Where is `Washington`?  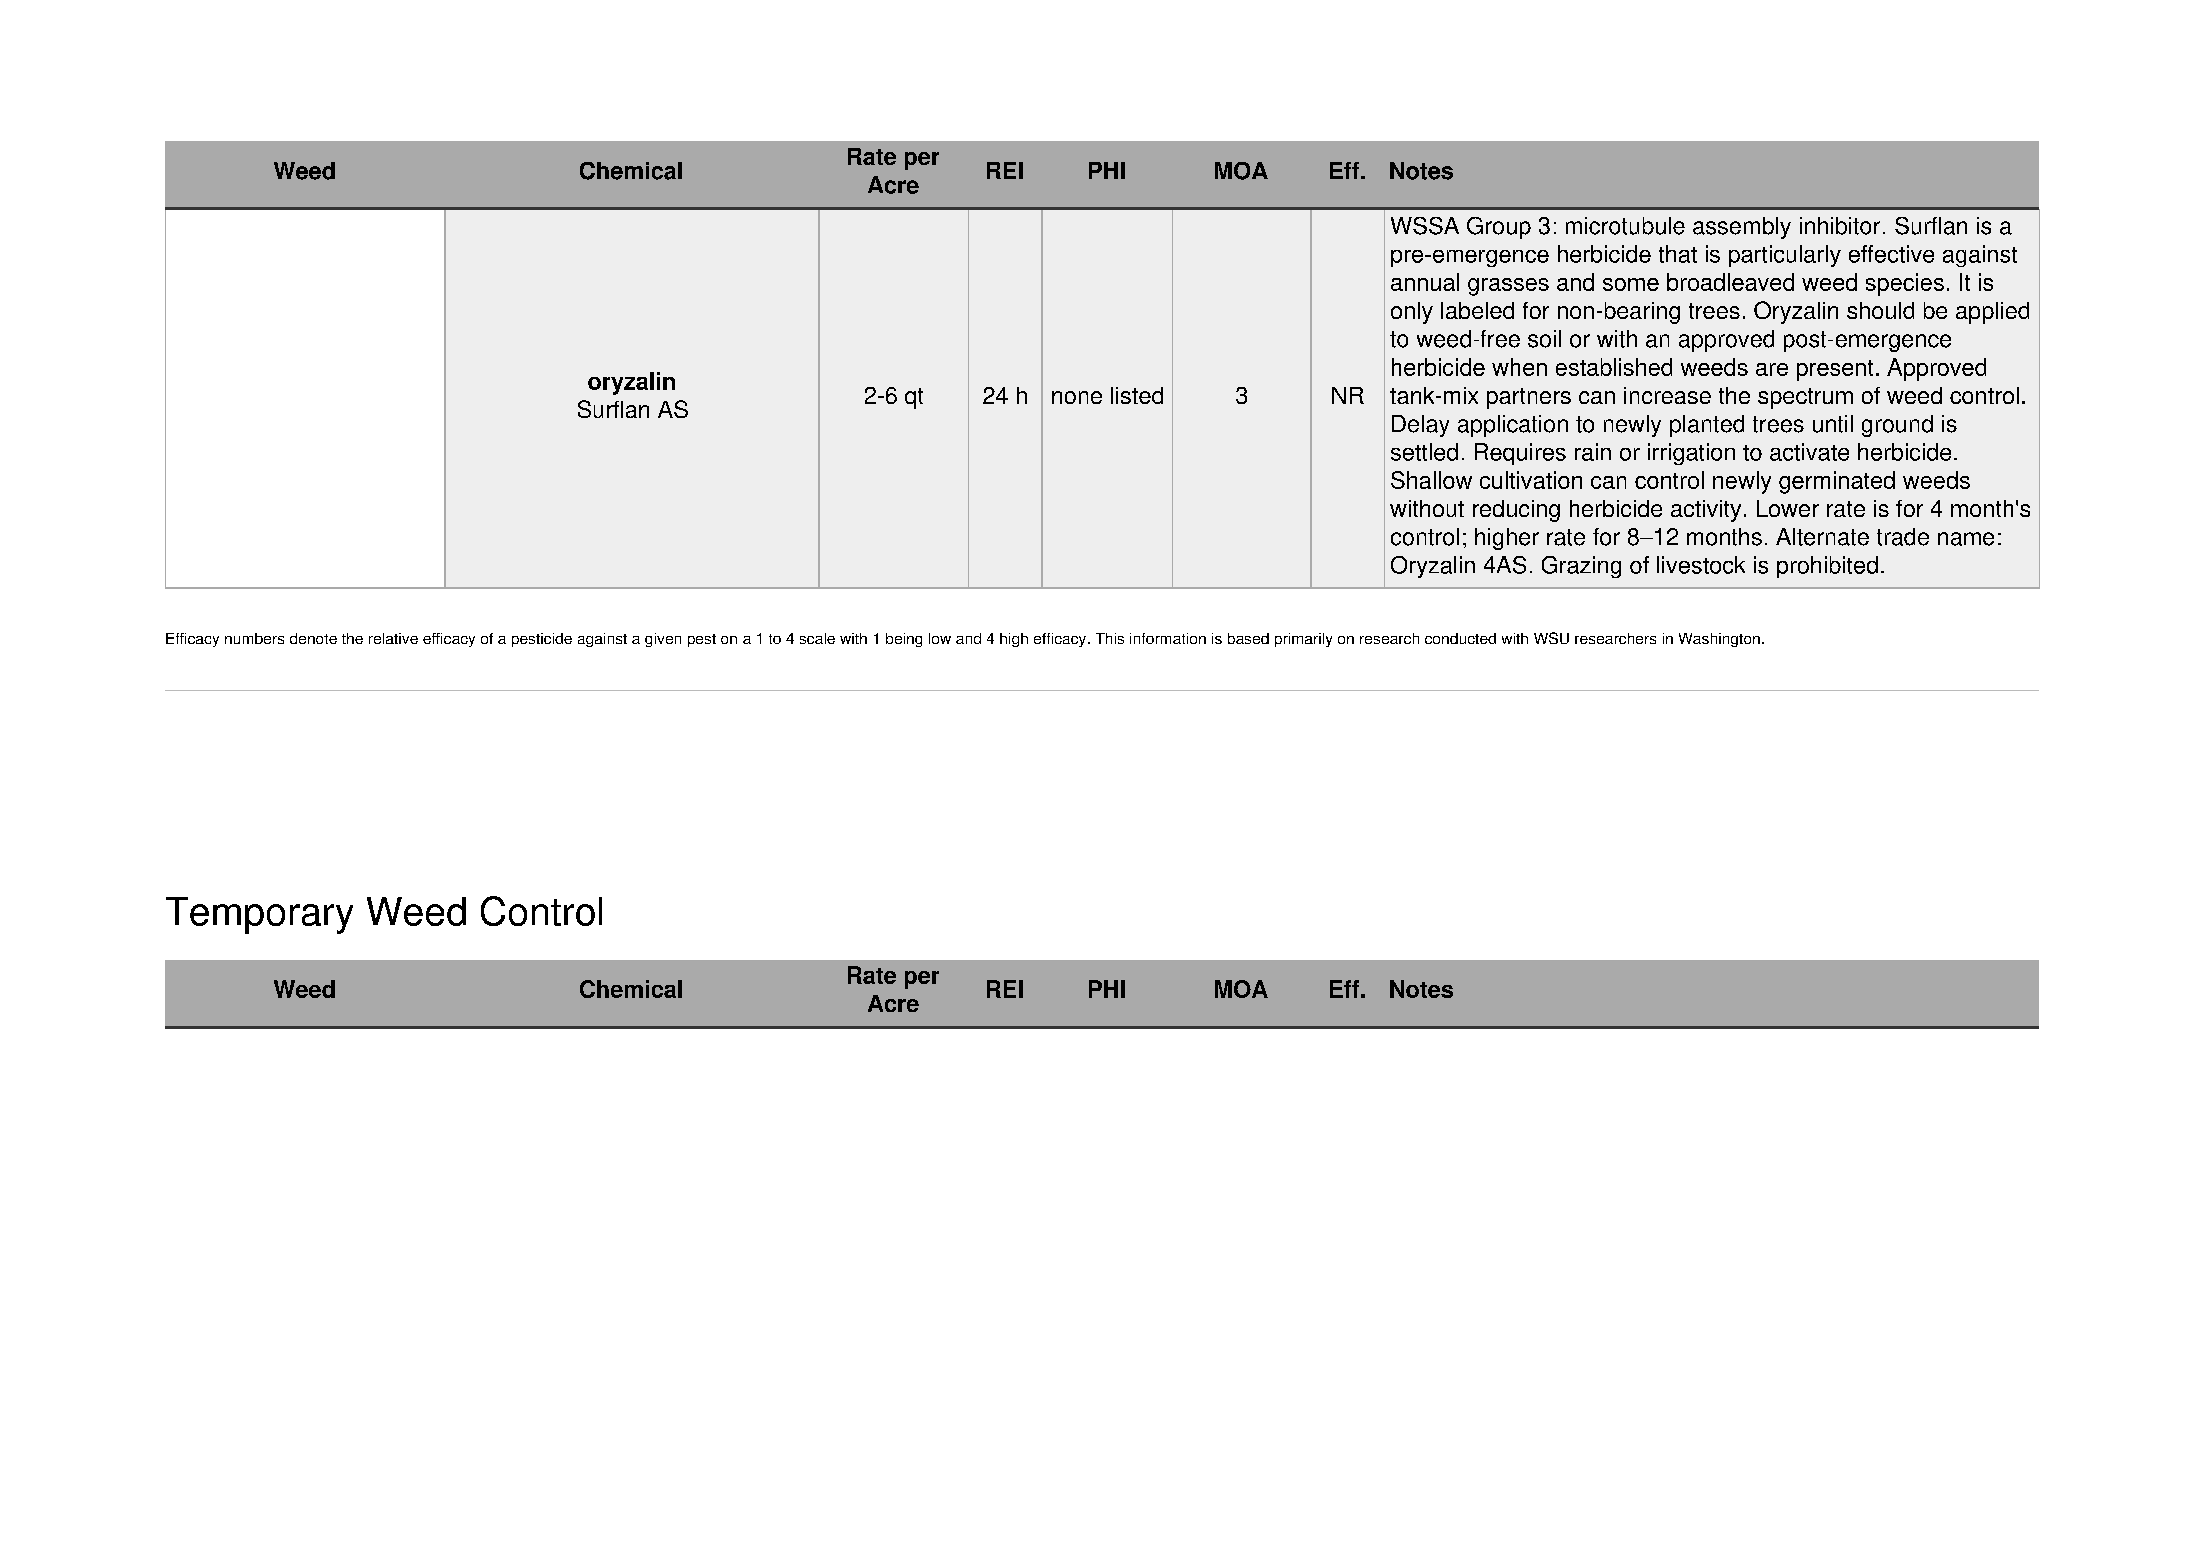
Washington is located at coordinates (1719, 640).
